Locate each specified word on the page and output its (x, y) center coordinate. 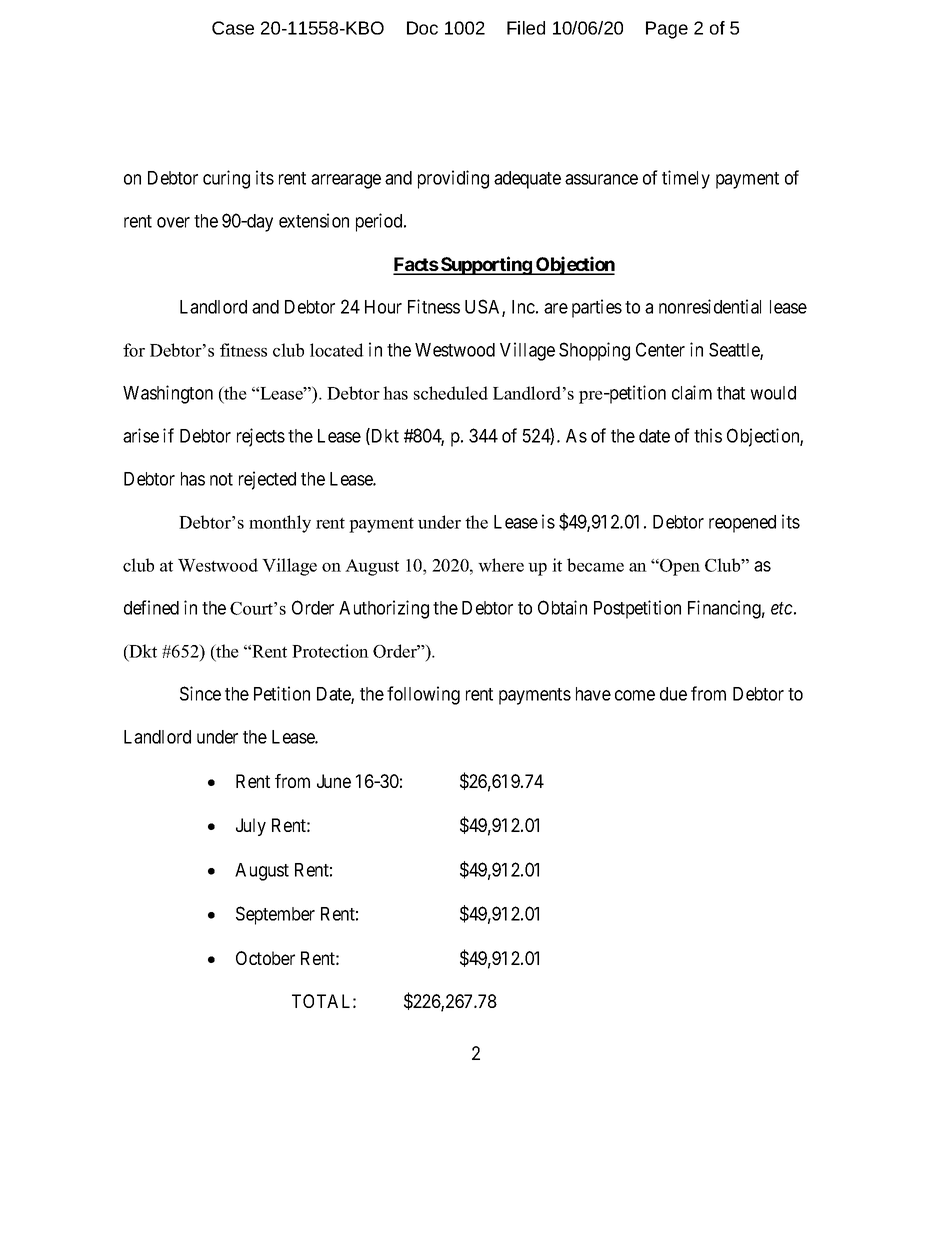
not (221, 479)
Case (233, 28)
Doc (422, 28)
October (265, 958)
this (708, 435)
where (501, 565)
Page (667, 30)
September (275, 915)
